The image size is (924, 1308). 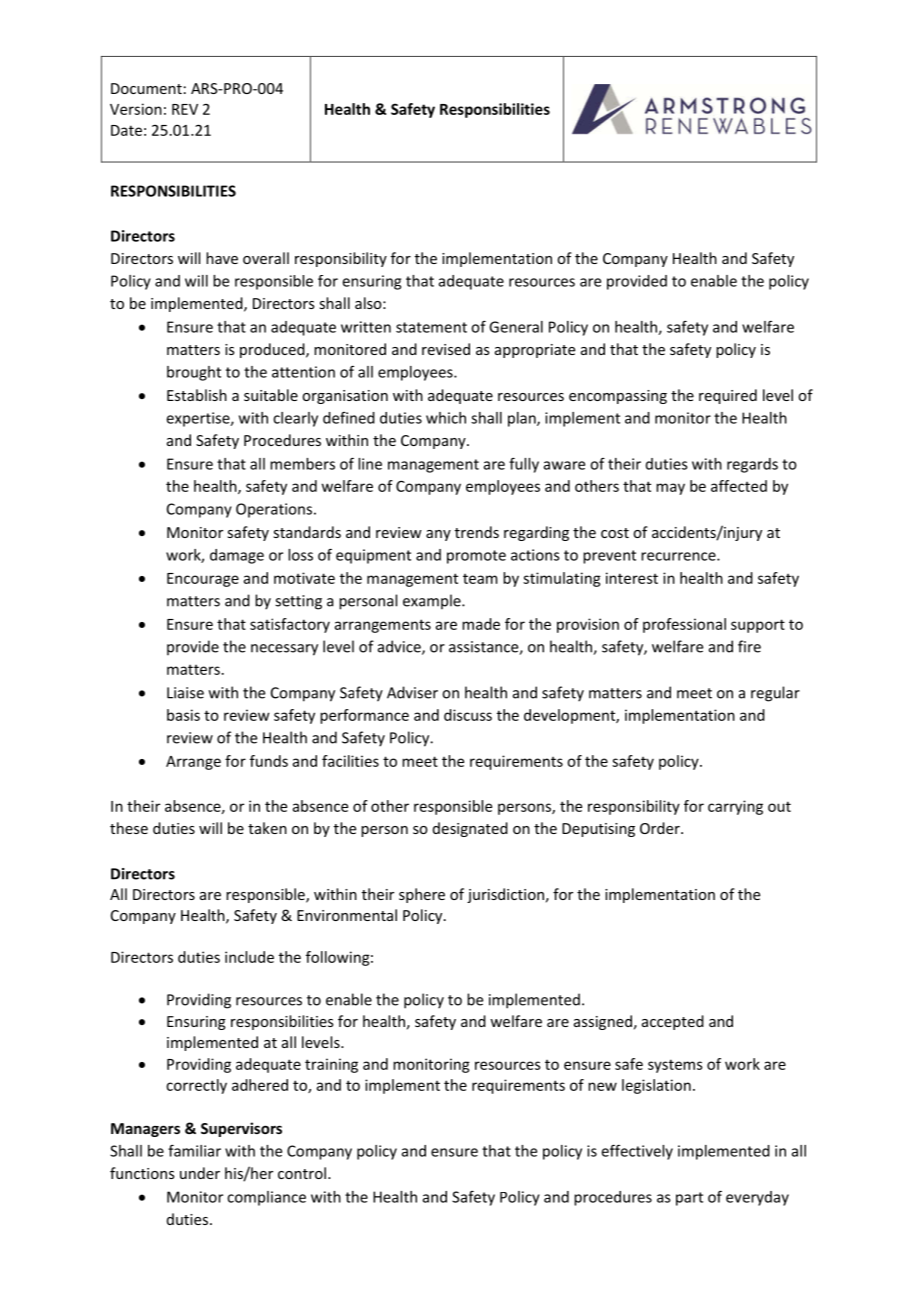 What do you see at coordinates (481, 624) in the screenshot?
I see `made` at bounding box center [481, 624].
